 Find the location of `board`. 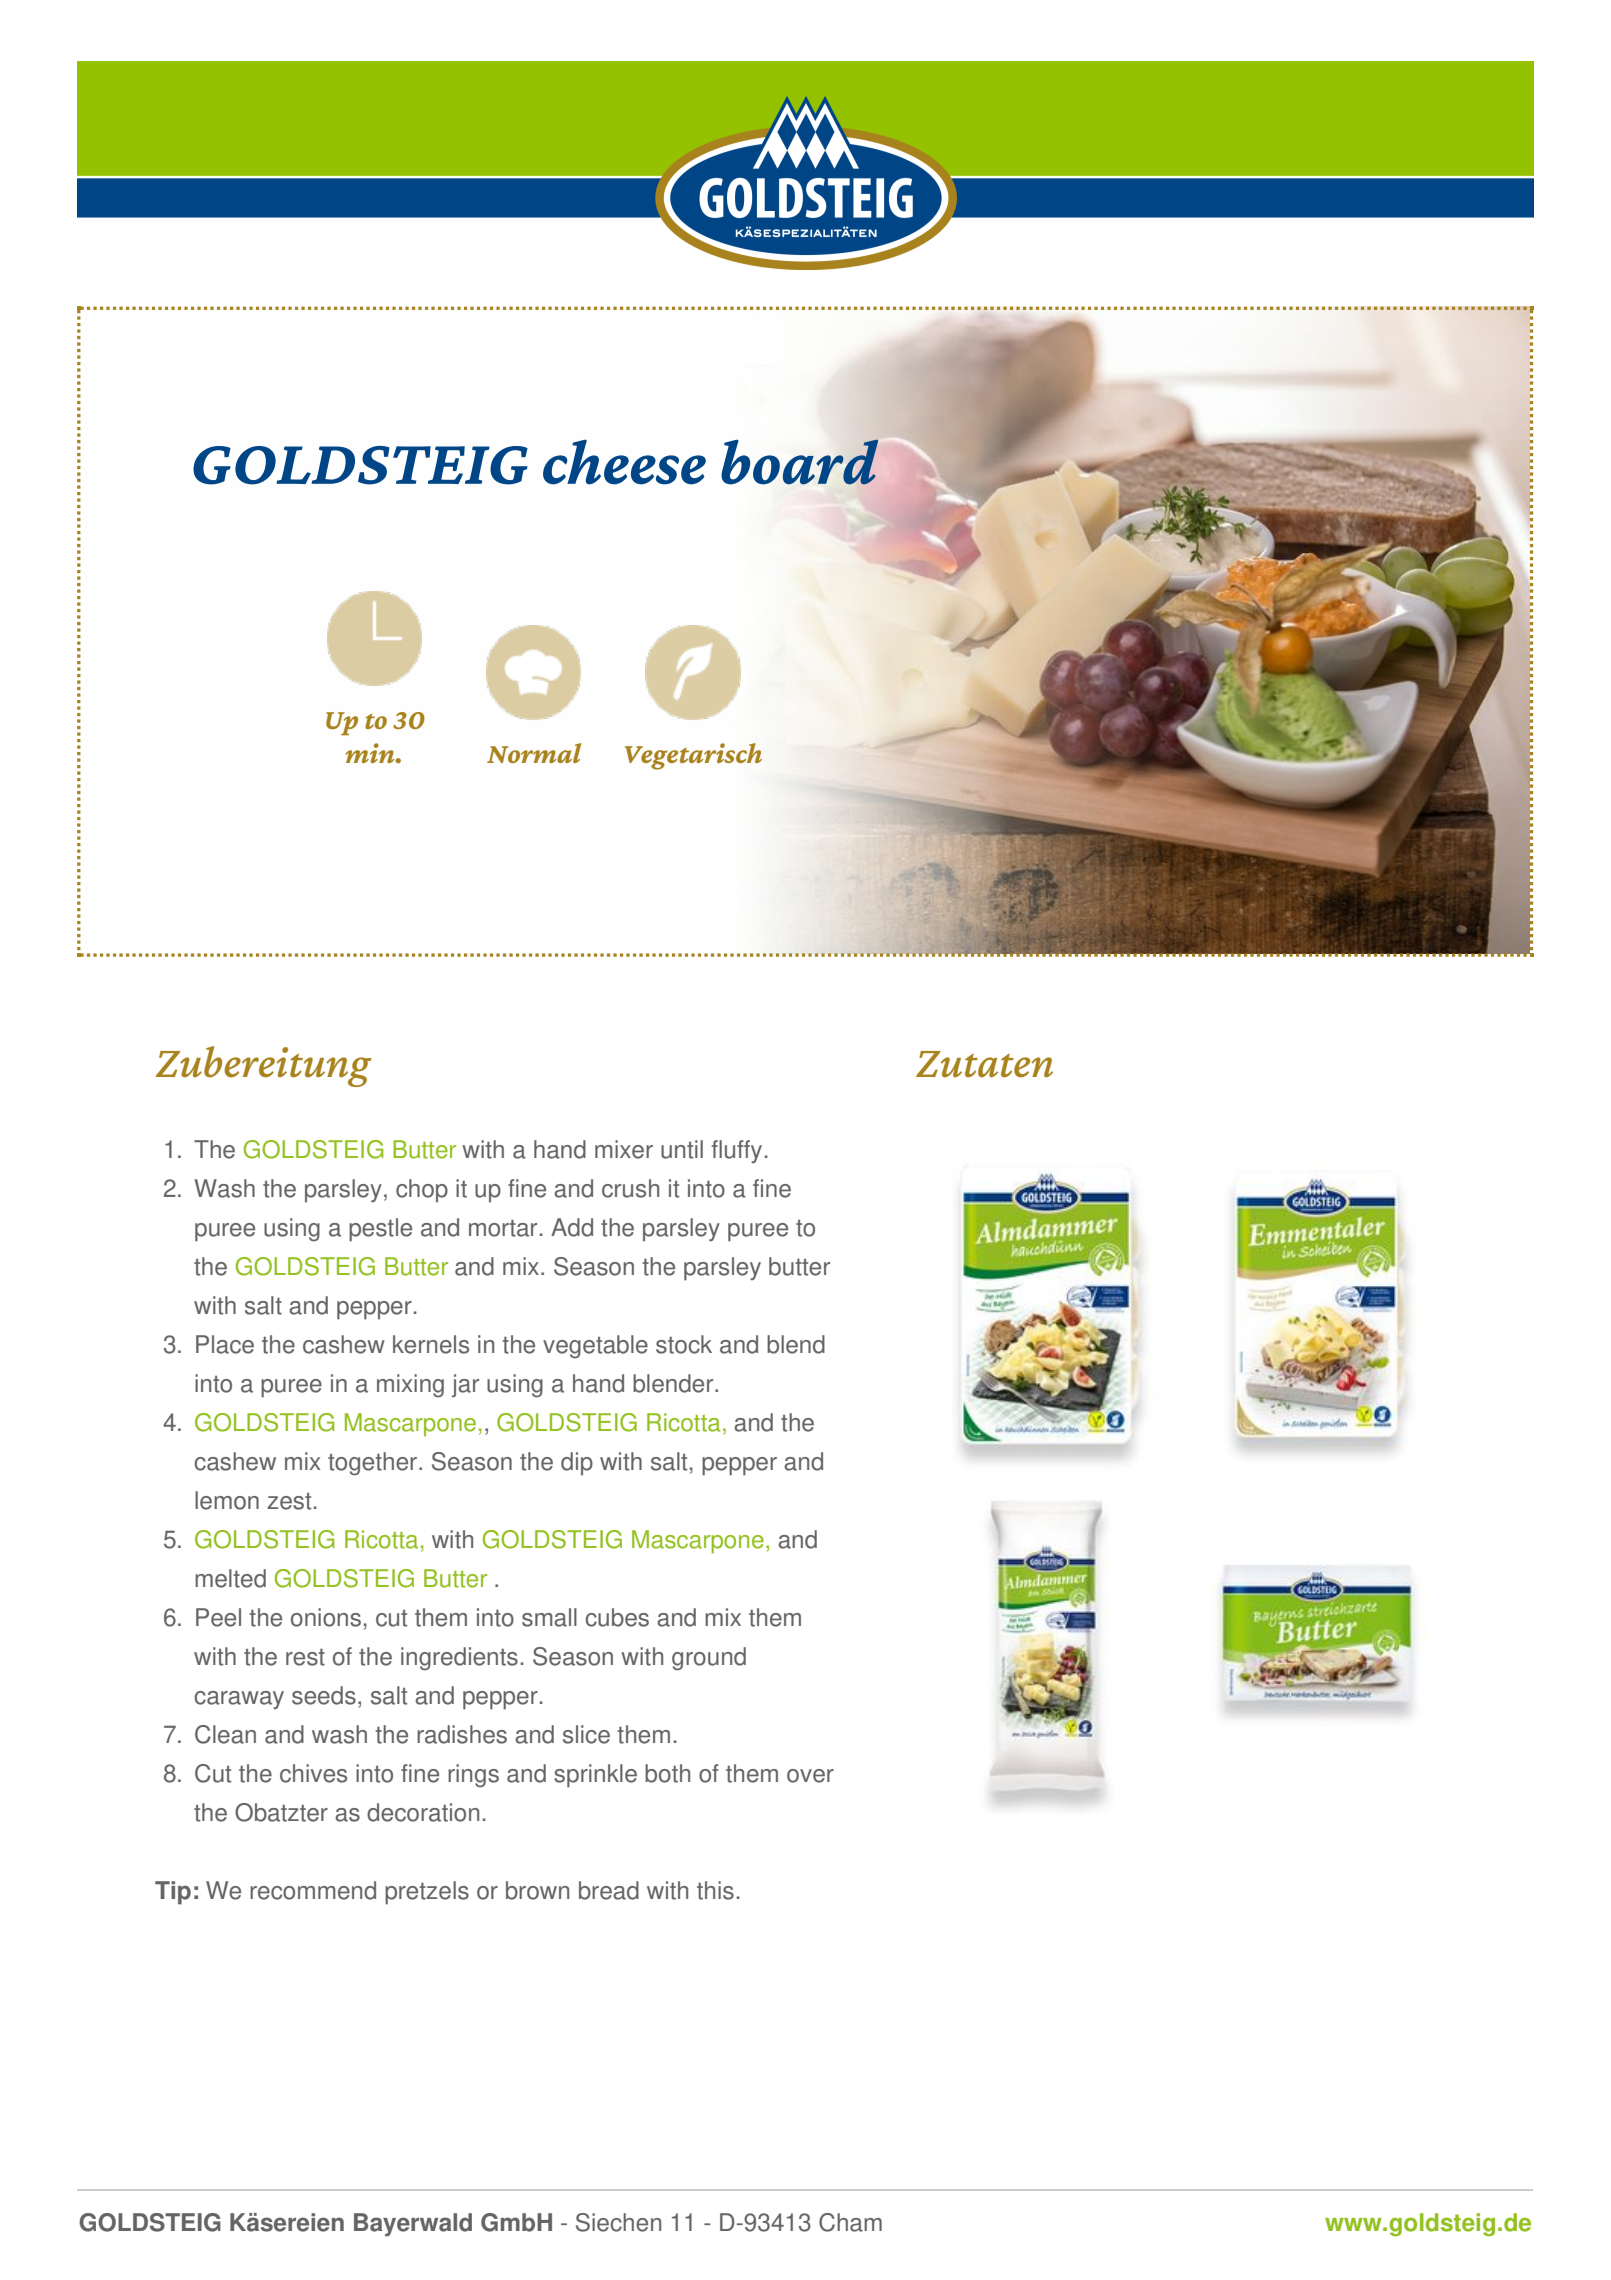

board is located at coordinates (799, 462).
